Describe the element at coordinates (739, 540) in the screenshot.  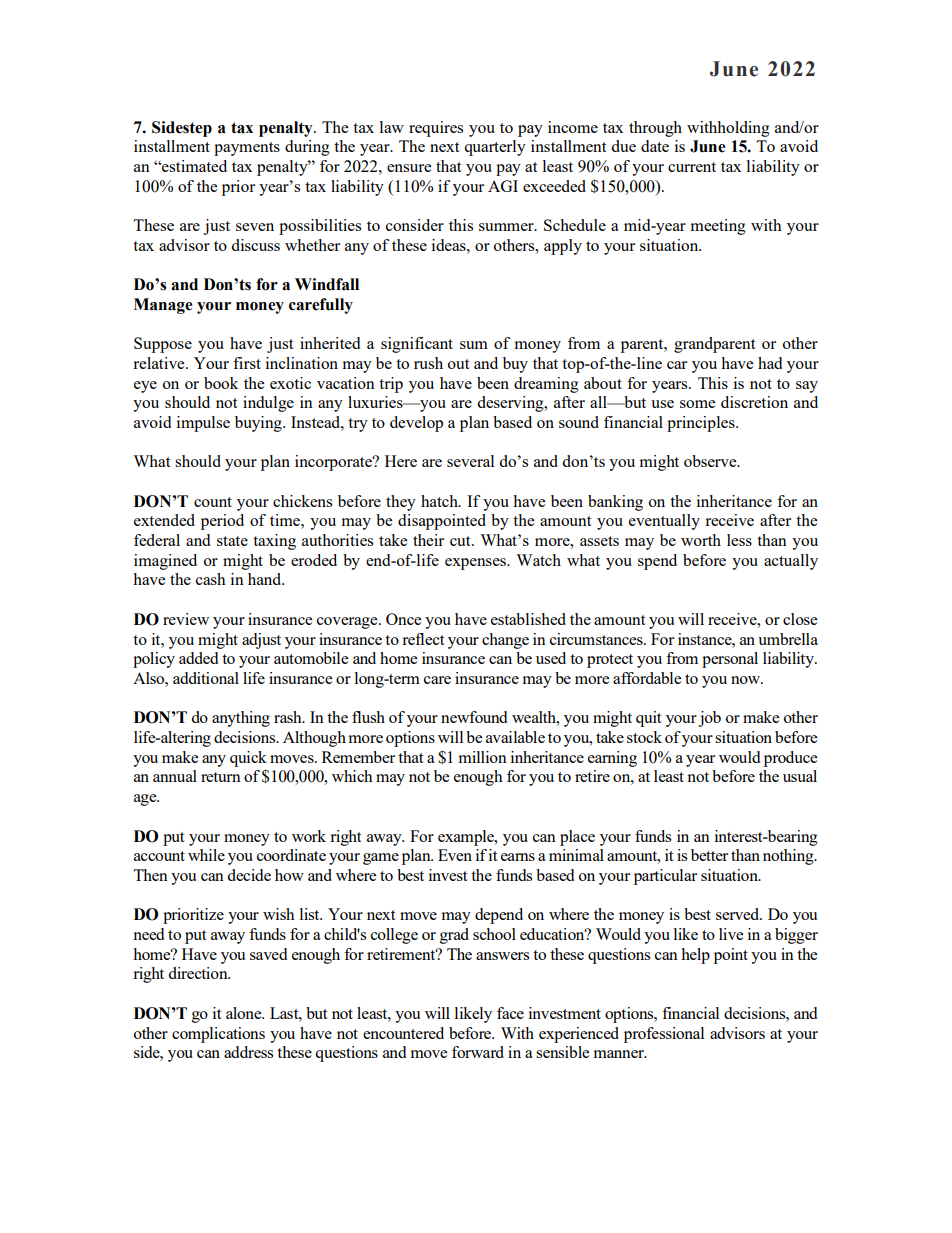
I see `less` at that location.
